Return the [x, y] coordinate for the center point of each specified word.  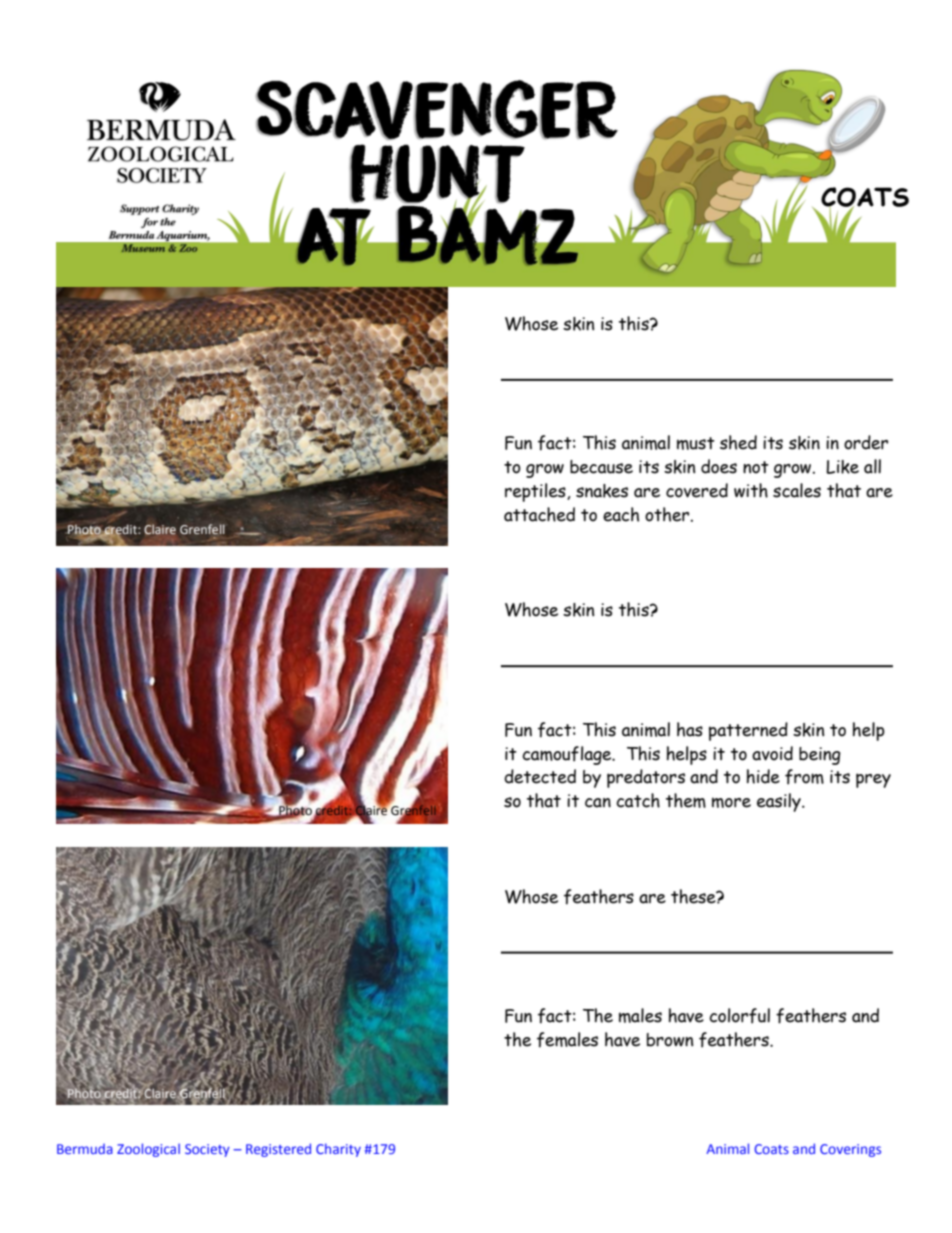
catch [638, 800]
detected [540, 776]
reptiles [536, 492]
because [601, 467]
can [598, 803]
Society [207, 1150]
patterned [748, 731]
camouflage [568, 755]
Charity [338, 1150]
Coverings [850, 1150]
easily [780, 802]
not [756, 467]
